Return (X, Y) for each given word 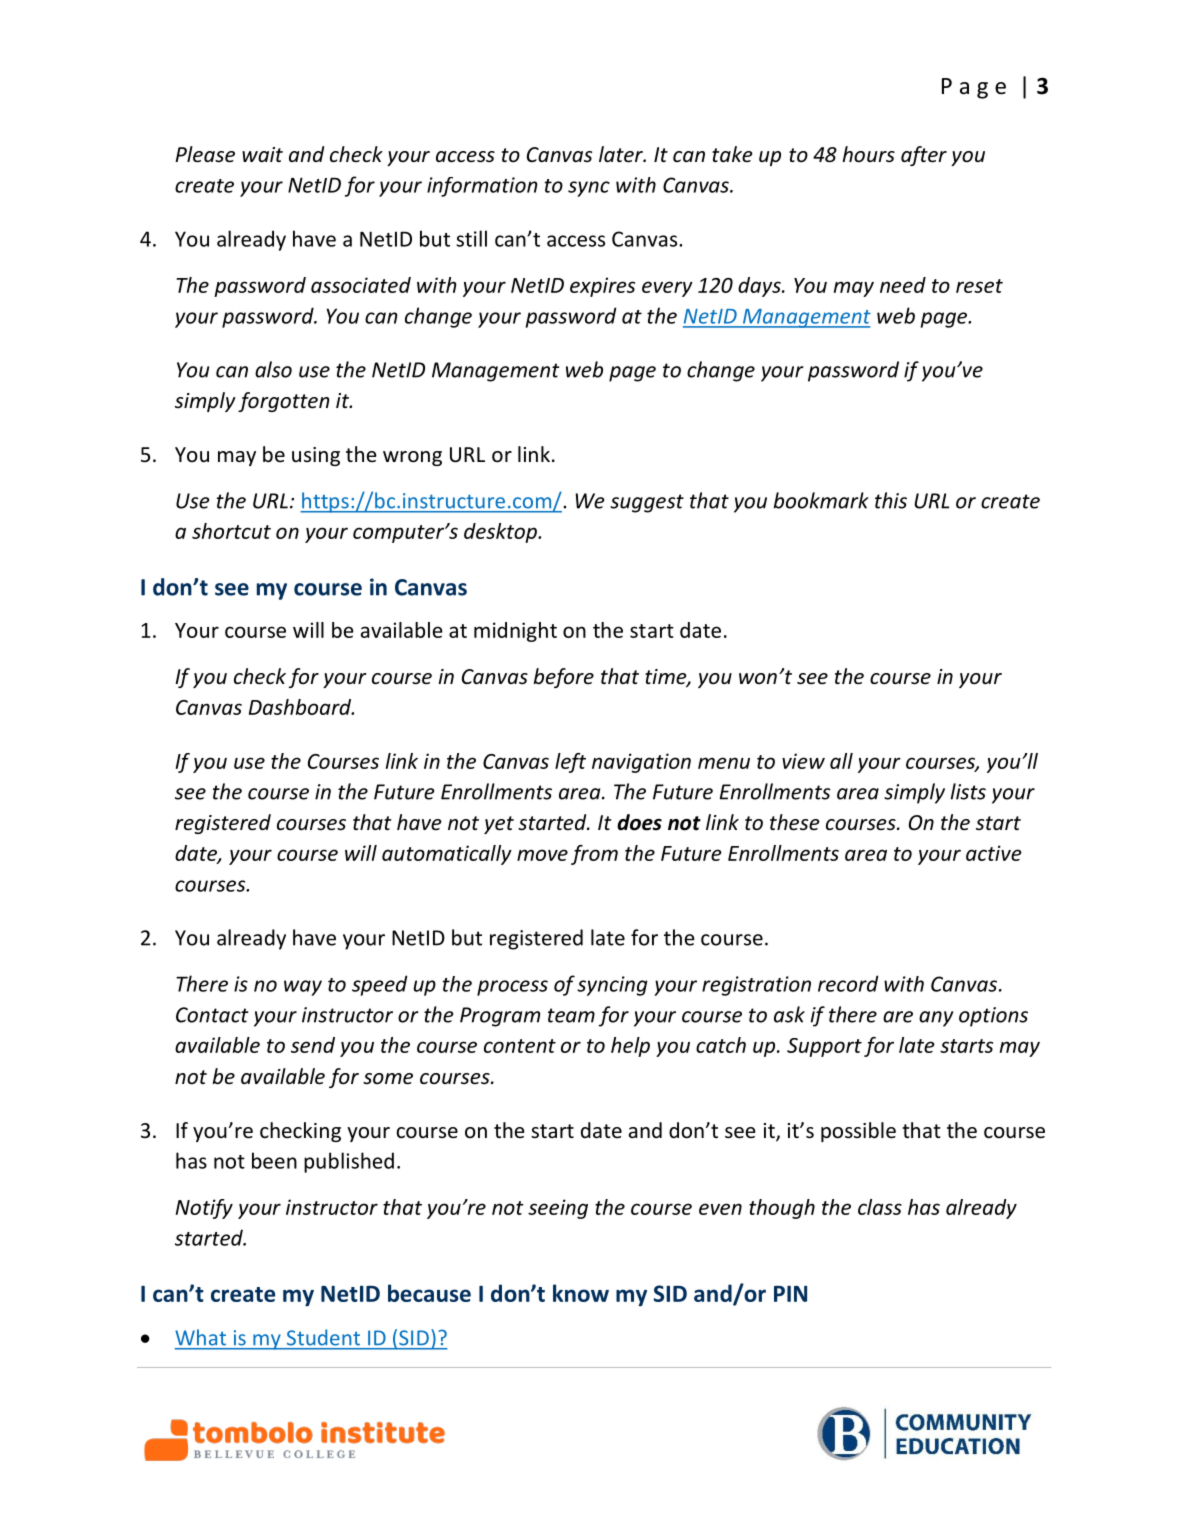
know (581, 1293)
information (482, 187)
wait (262, 154)
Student (323, 1337)
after (924, 156)
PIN (790, 1293)
